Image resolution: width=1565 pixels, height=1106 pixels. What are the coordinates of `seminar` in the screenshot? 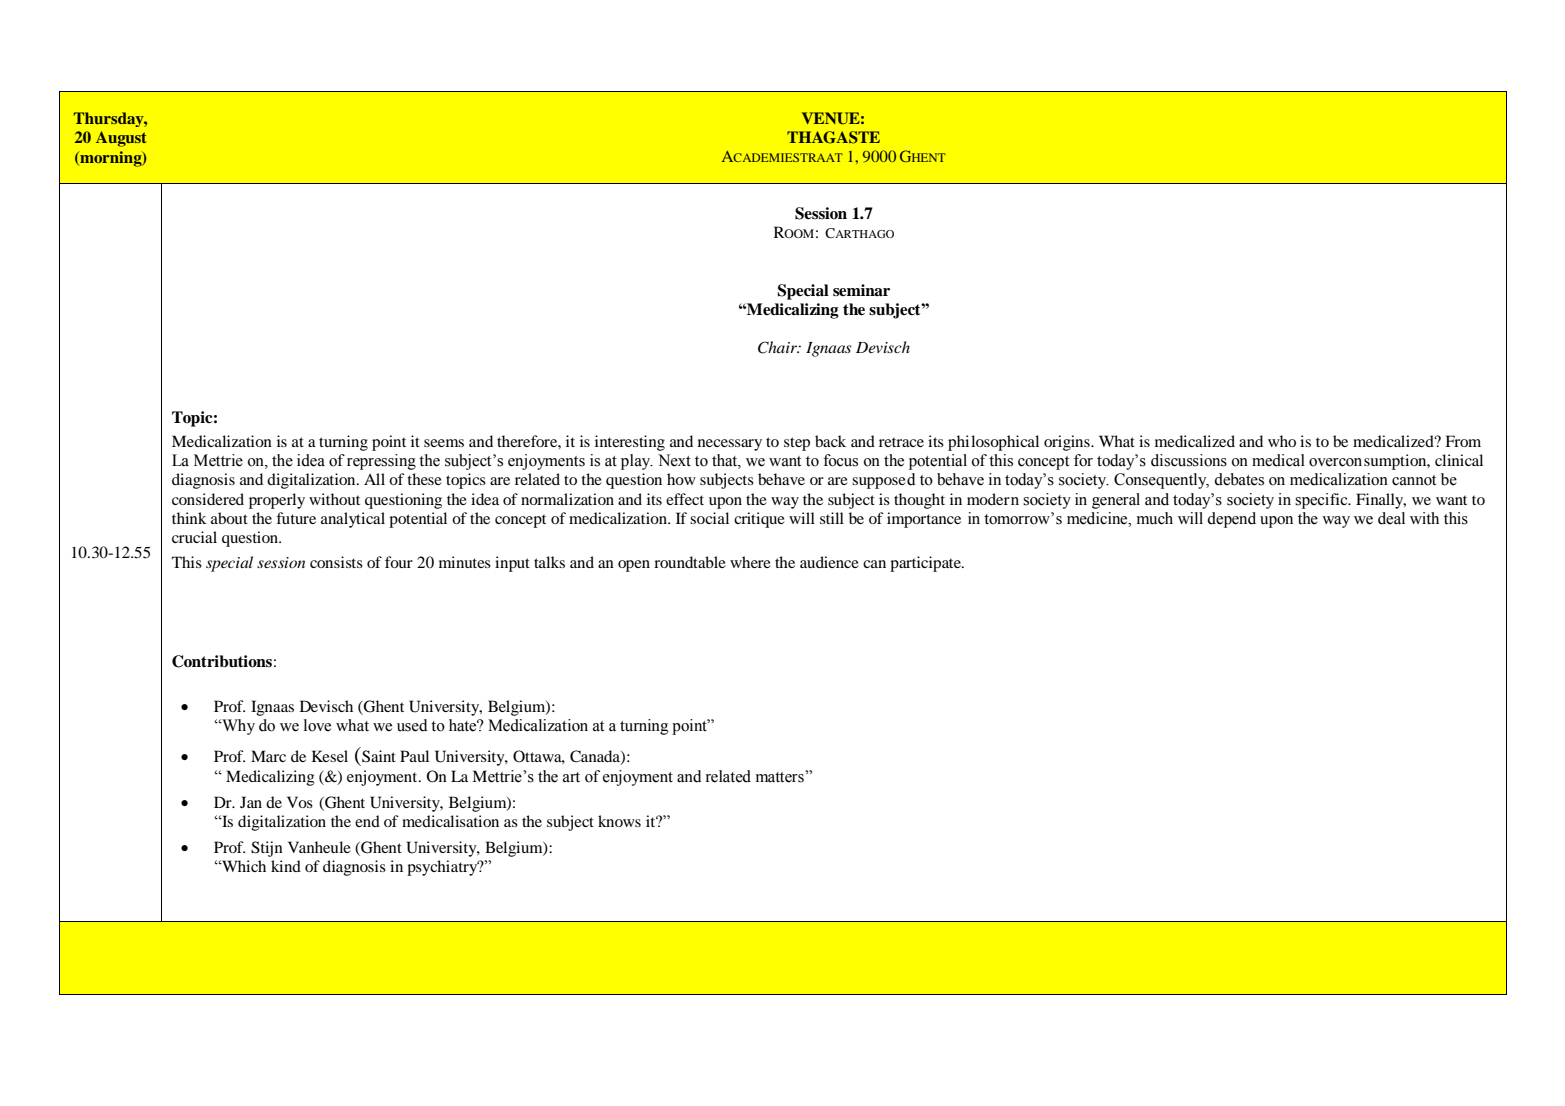 It's located at (861, 290).
